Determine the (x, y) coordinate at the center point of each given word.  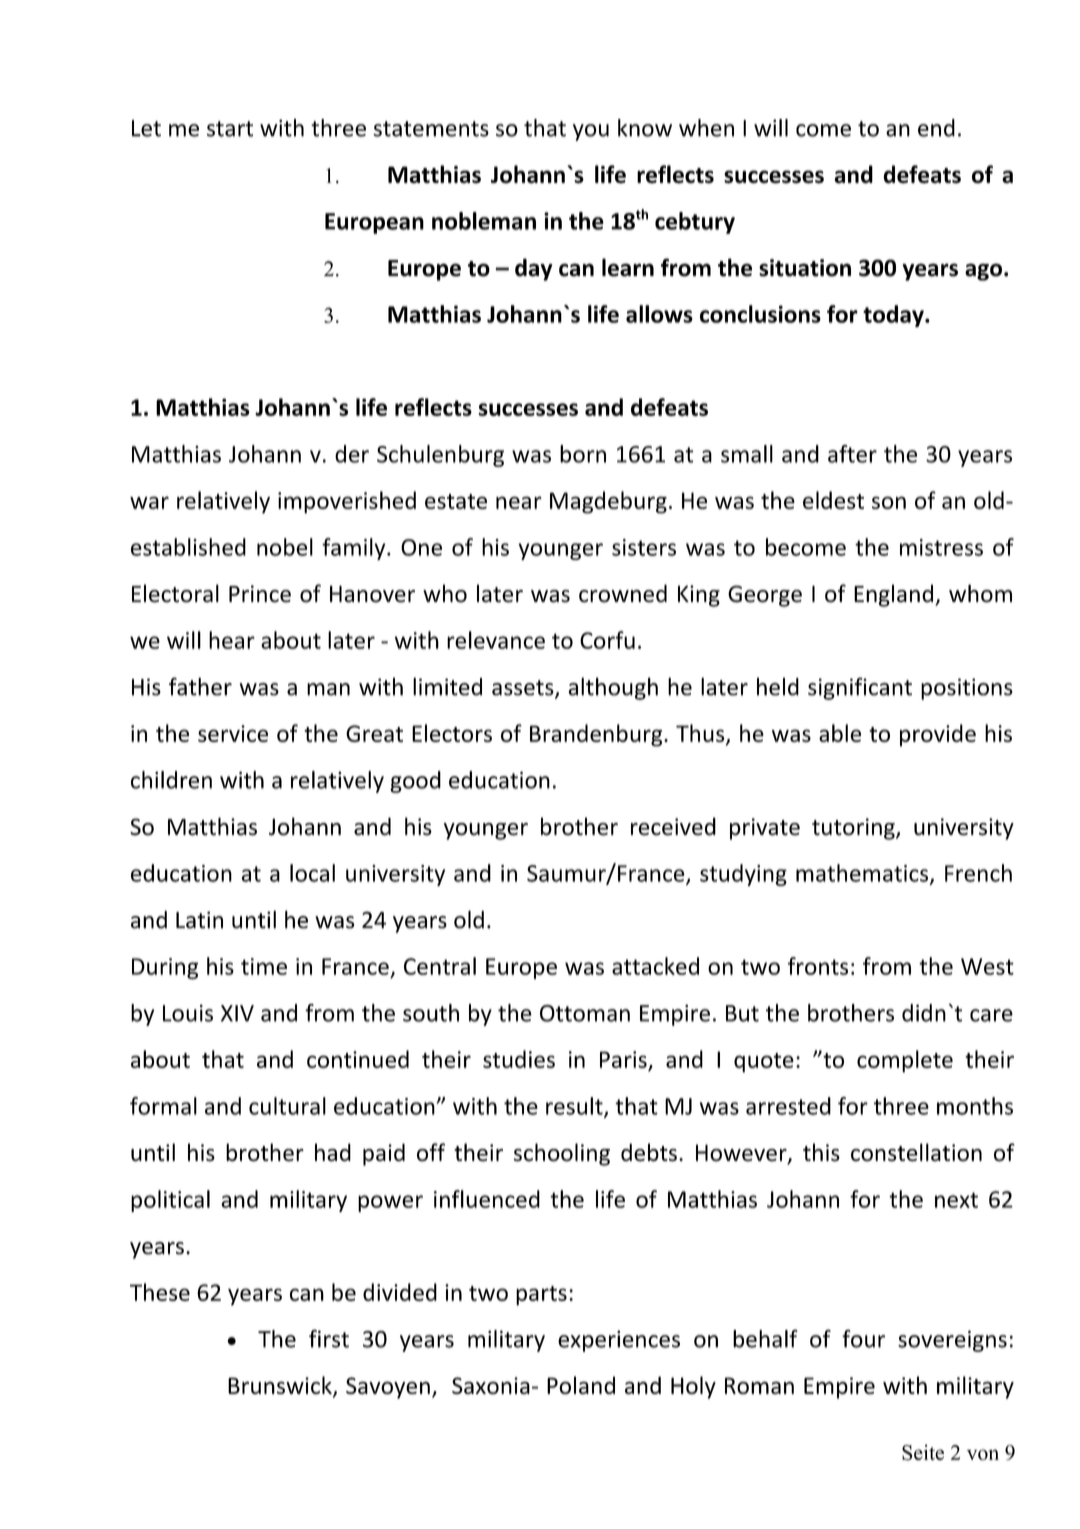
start (230, 129)
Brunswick (281, 1386)
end (936, 128)
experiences (619, 1341)
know (645, 128)
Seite (923, 1452)
